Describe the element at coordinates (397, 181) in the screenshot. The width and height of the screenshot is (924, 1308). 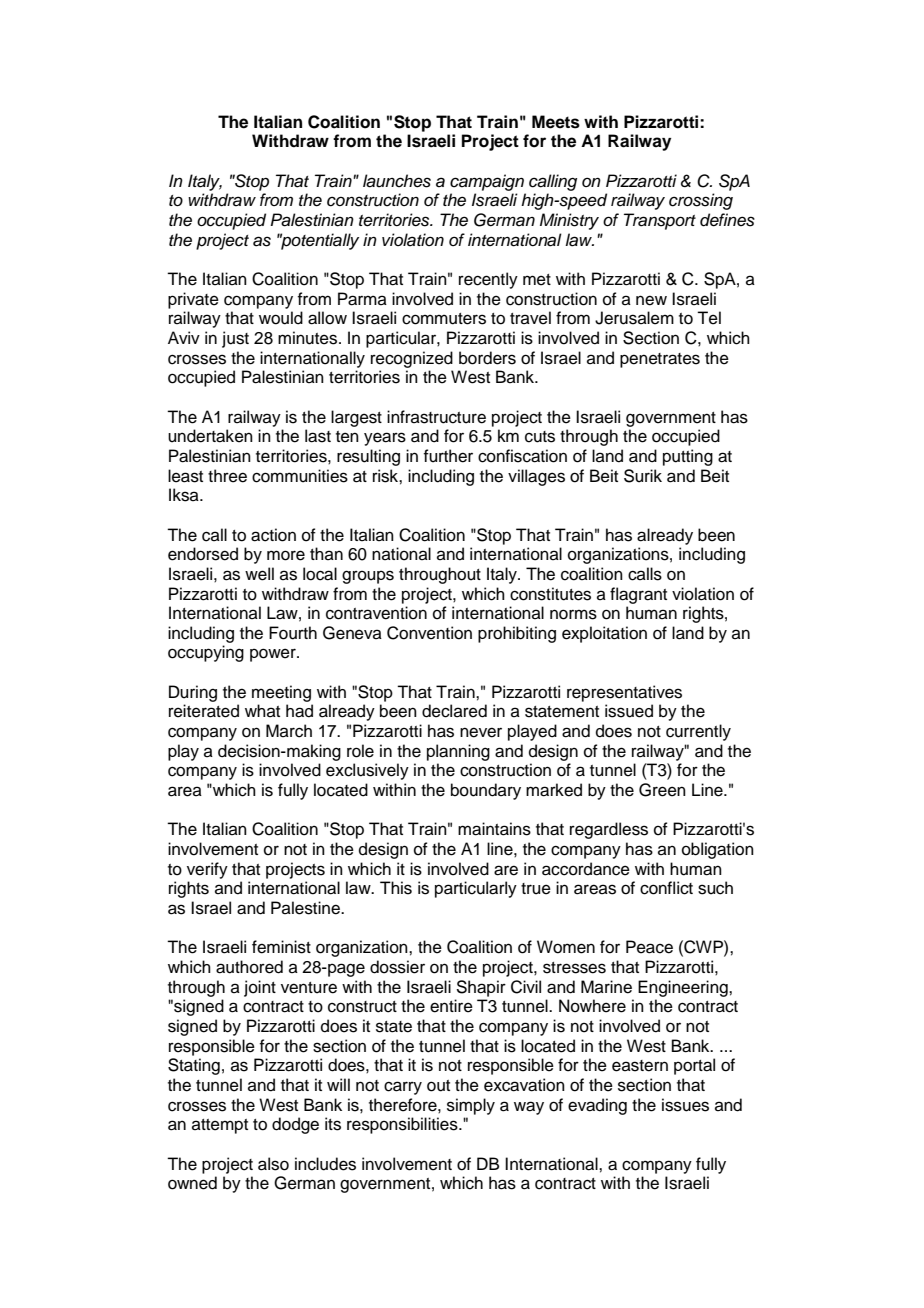
I see `launches` at that location.
